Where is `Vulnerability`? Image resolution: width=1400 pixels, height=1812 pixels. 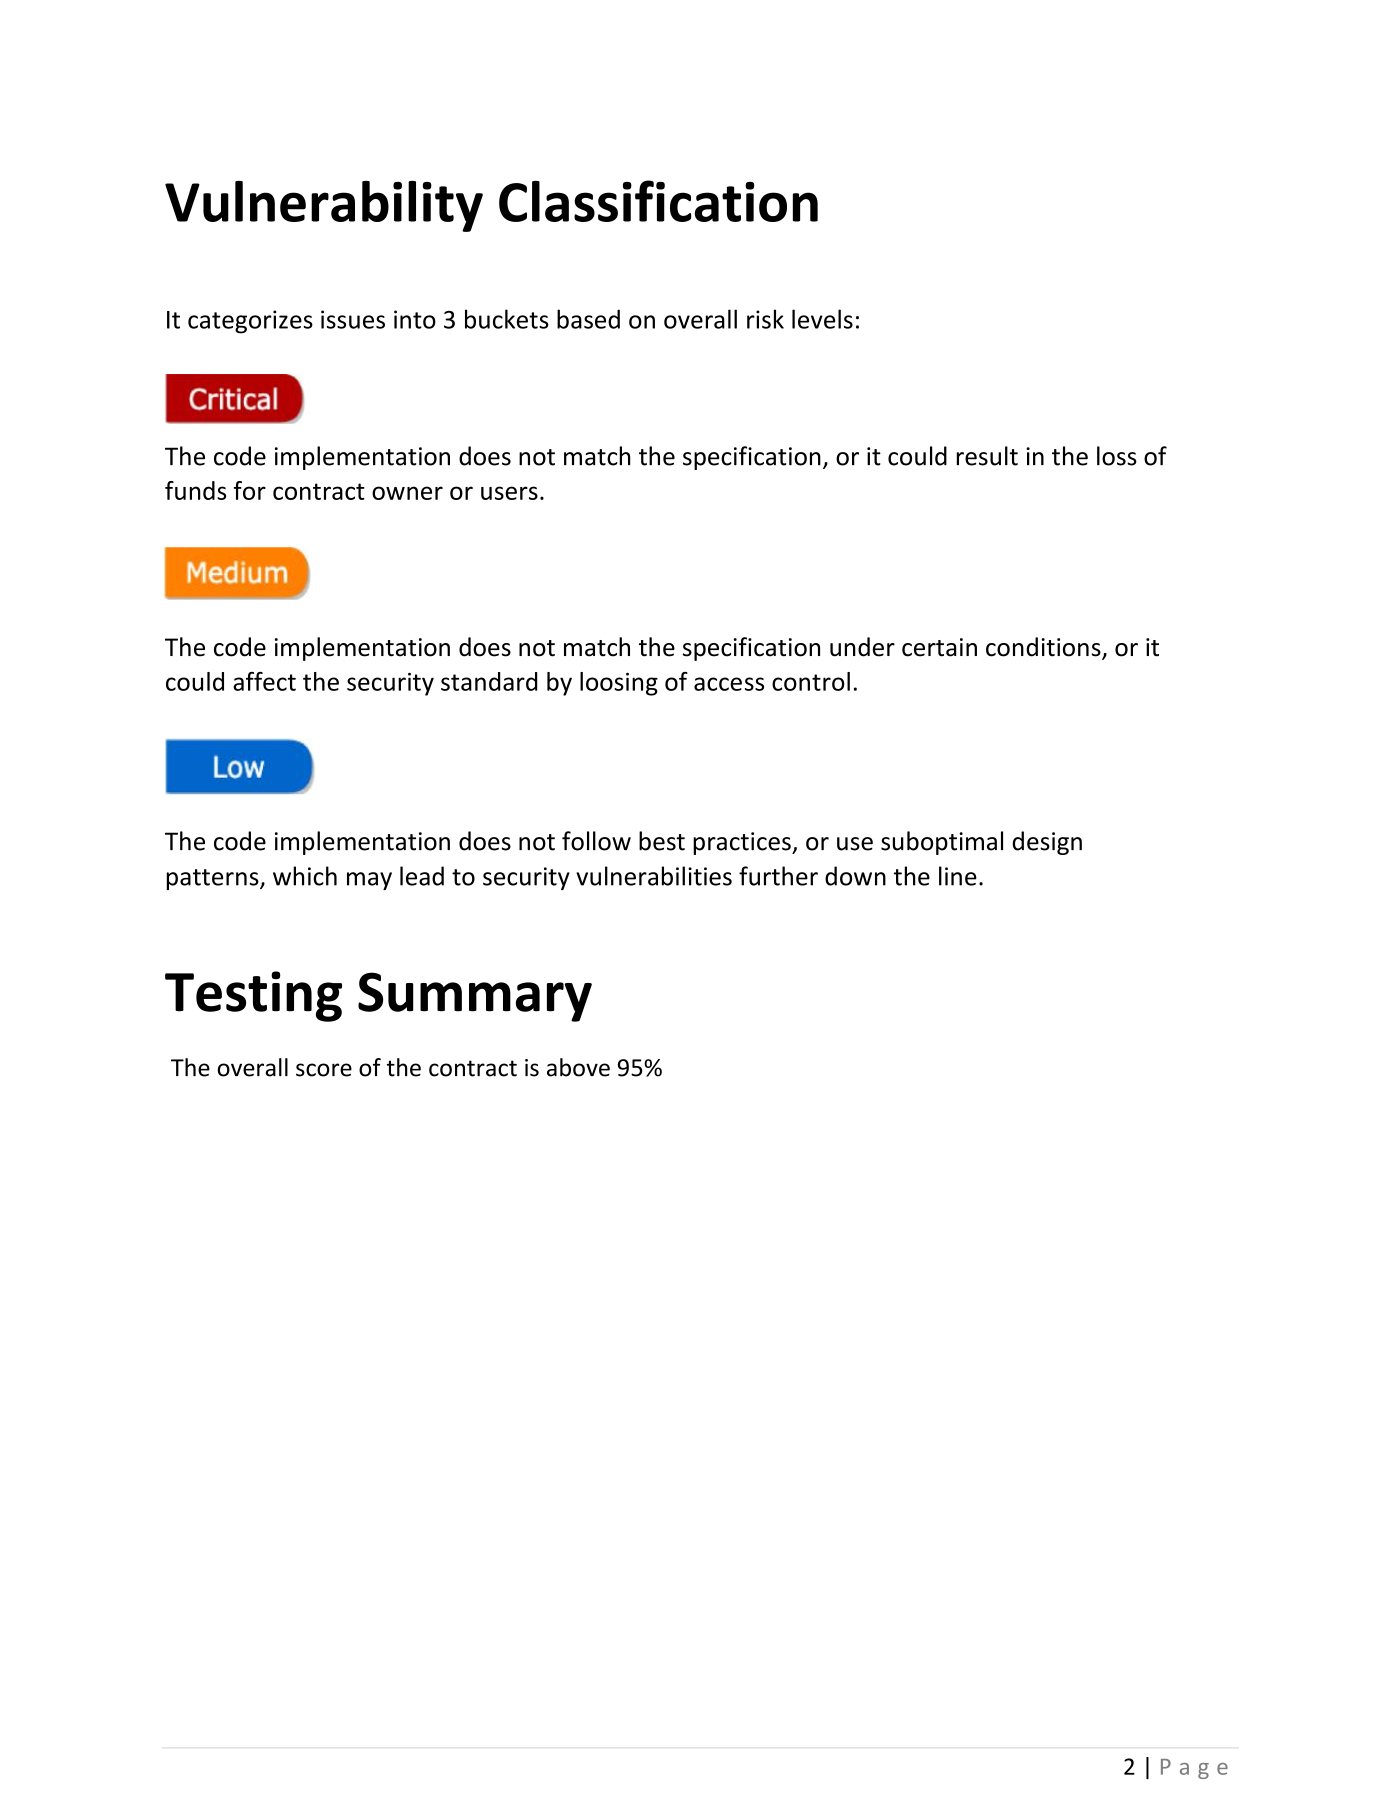 Vulnerability is located at coordinates (324, 206).
